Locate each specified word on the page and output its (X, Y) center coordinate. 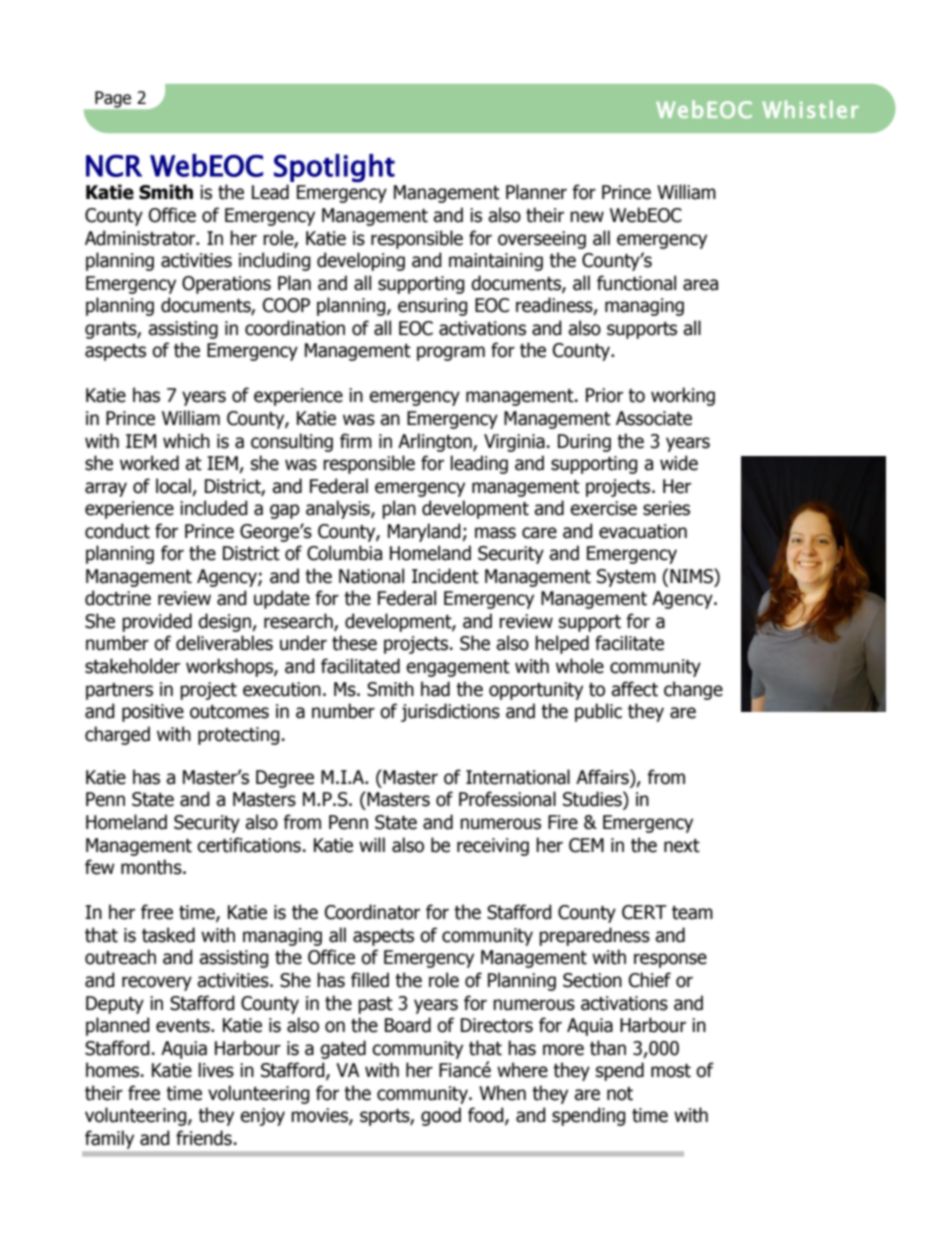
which (186, 441)
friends (204, 1138)
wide (679, 463)
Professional (507, 799)
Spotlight (334, 168)
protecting (239, 736)
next (682, 846)
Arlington (436, 442)
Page (113, 99)
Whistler (810, 109)
